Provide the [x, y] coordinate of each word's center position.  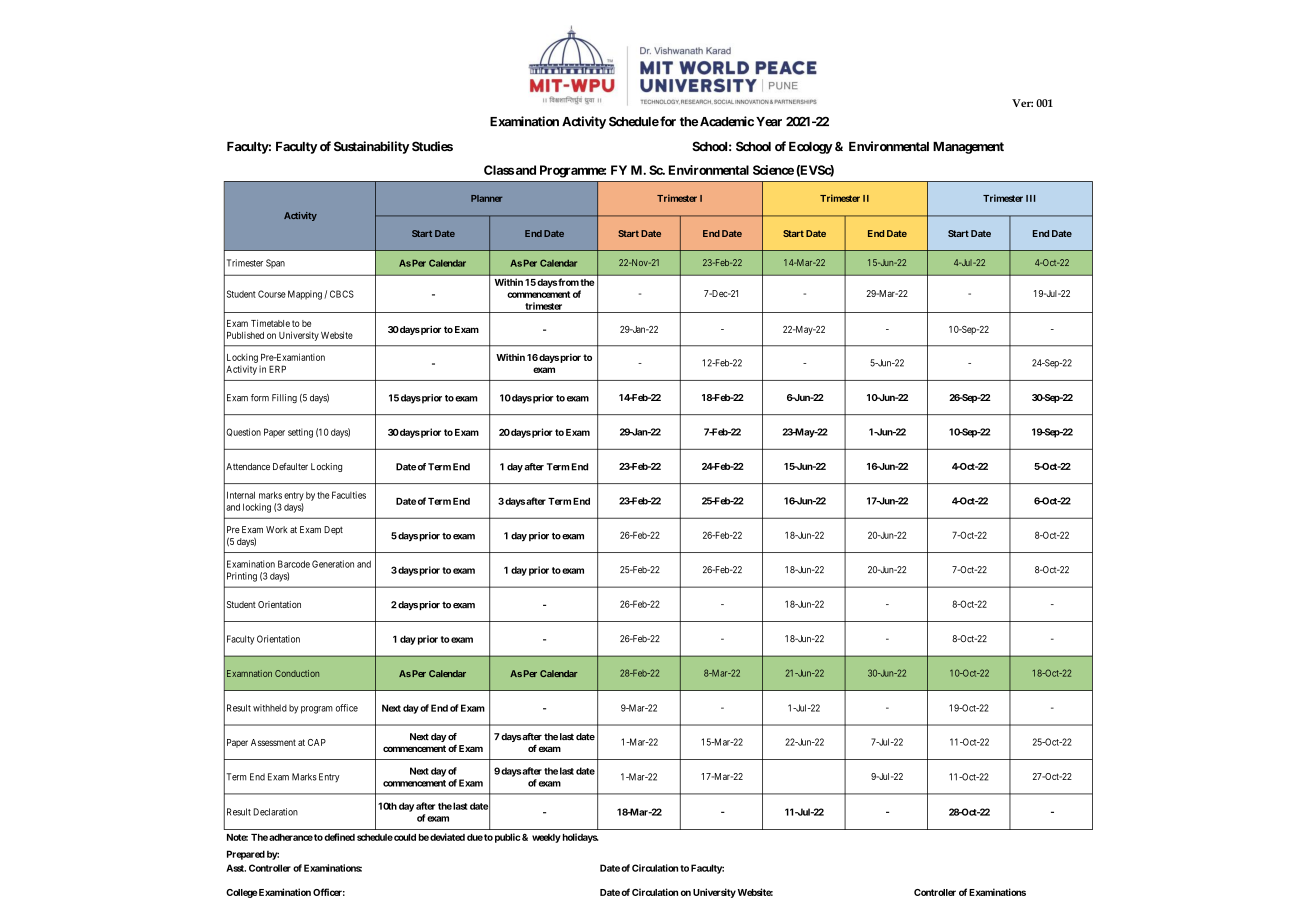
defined [339, 837]
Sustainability [371, 147]
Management [968, 148]
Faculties [349, 495]
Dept [333, 530]
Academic [727, 121]
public [507, 838]
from [568, 282]
